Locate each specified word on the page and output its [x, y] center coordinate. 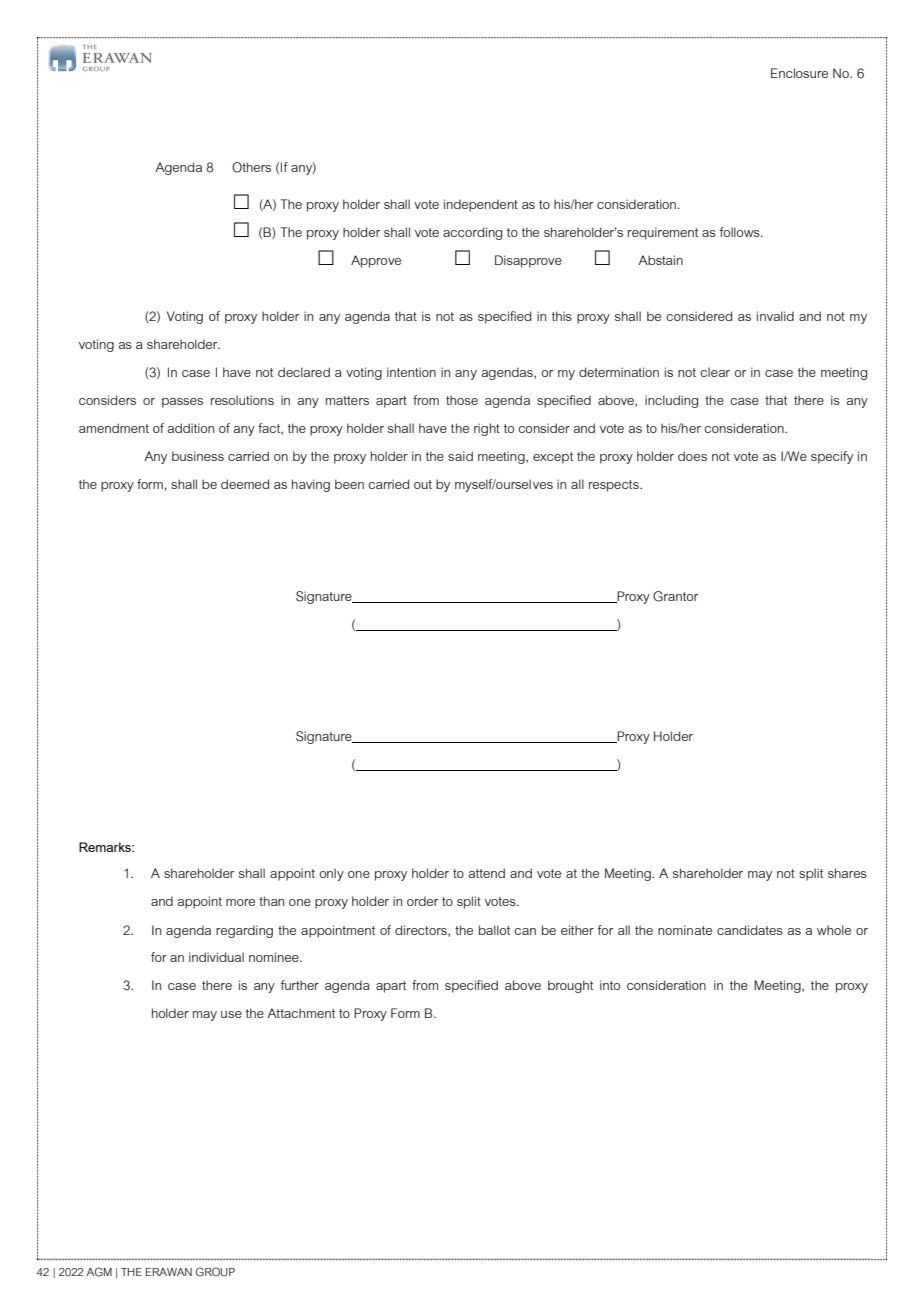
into [610, 985]
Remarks [106, 847]
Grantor [675, 596]
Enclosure [799, 73]
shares [847, 873]
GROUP [215, 1272]
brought [570, 986]
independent [481, 205]
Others [251, 167]
